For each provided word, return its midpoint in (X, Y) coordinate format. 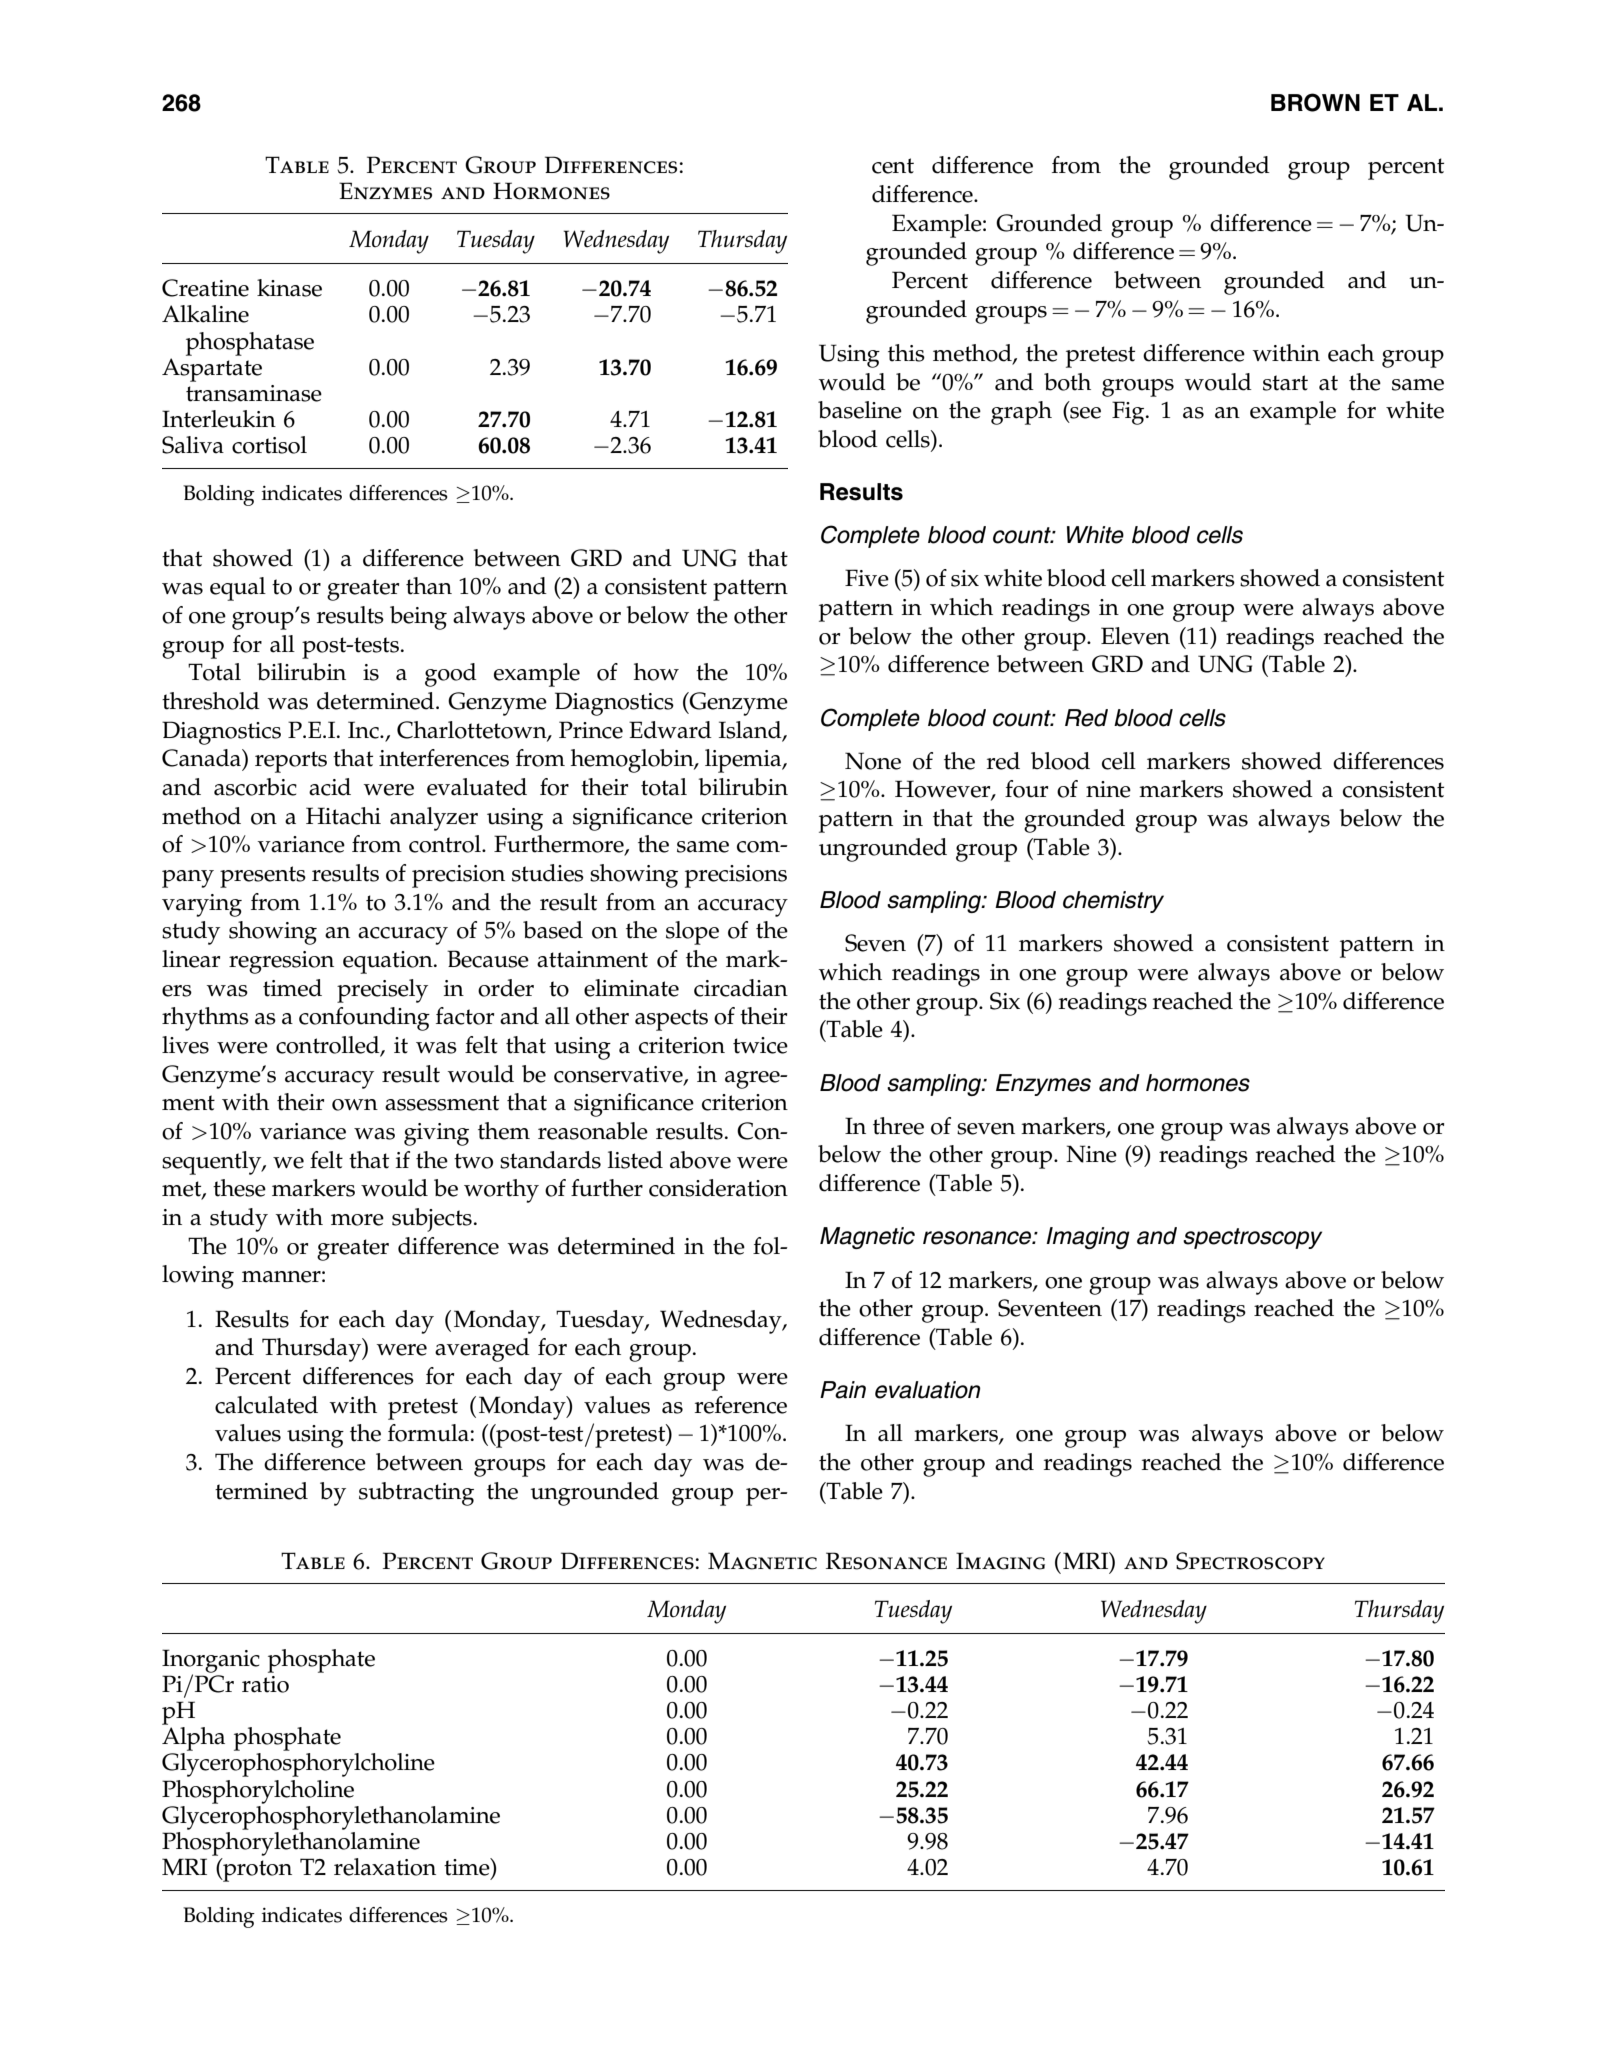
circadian (741, 988)
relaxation (385, 1867)
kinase (289, 288)
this (906, 353)
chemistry (1113, 902)
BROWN (1315, 102)
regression (281, 962)
